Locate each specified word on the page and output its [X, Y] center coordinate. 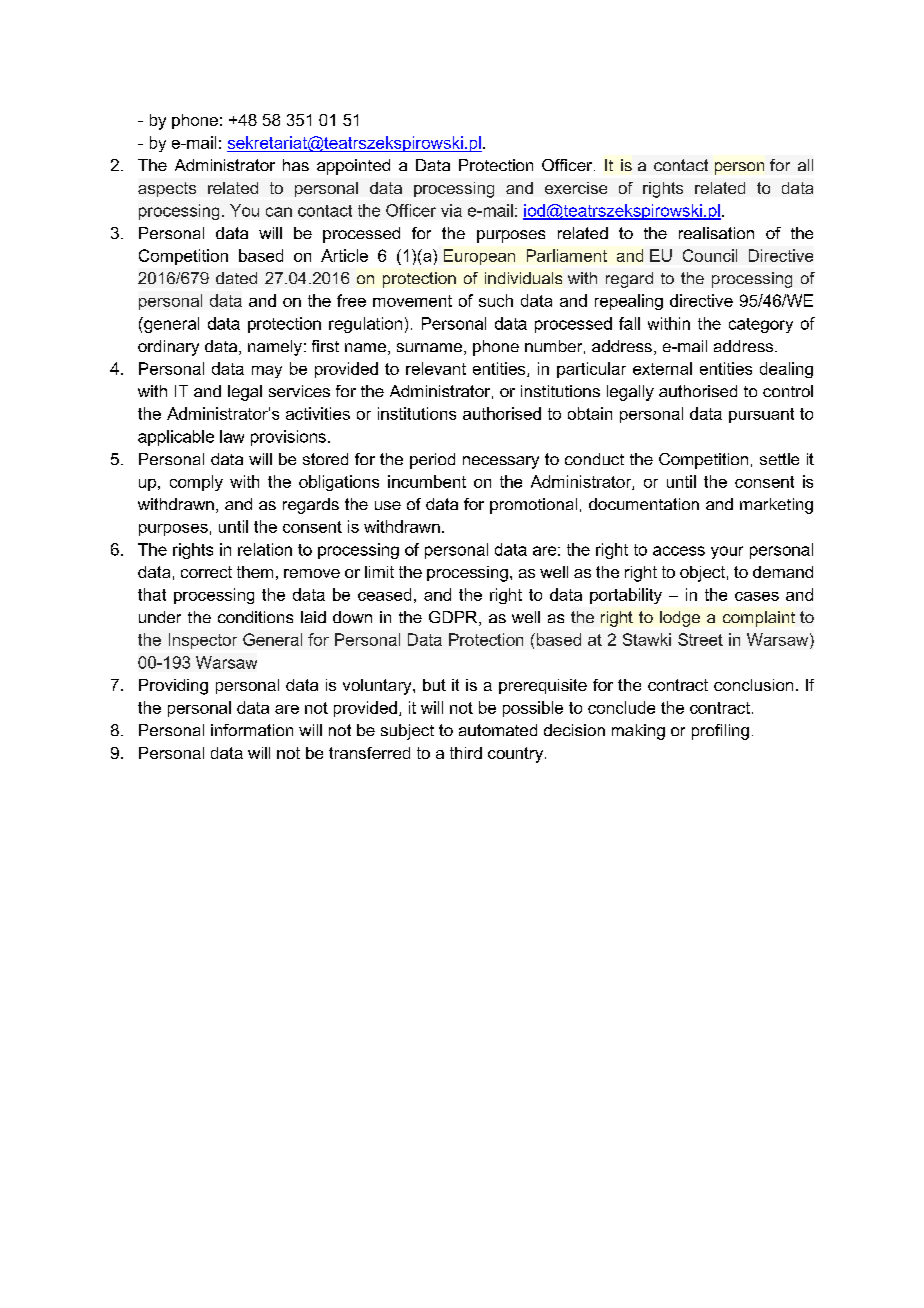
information [252, 730]
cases [757, 596]
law [232, 436]
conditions [255, 617]
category [761, 325]
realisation [716, 233]
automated [498, 730]
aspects [167, 189]
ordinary [168, 348]
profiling [720, 732]
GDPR [454, 618]
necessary [501, 462]
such [496, 300]
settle [779, 459]
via [451, 210]
